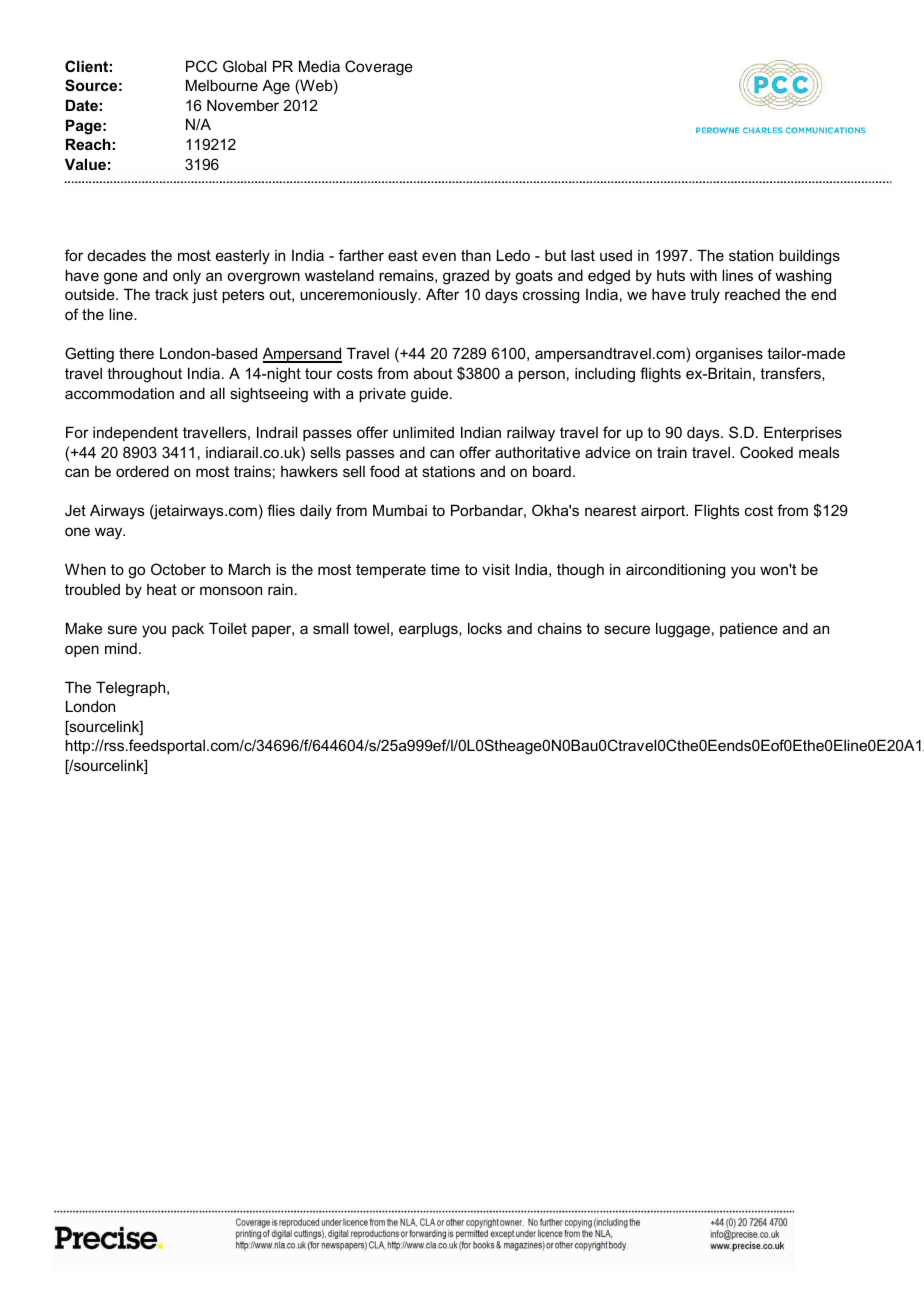 The height and width of the page is (1307, 924). Describe the element at coordinates (809, 257) in the page. I see `buildings` at that location.
